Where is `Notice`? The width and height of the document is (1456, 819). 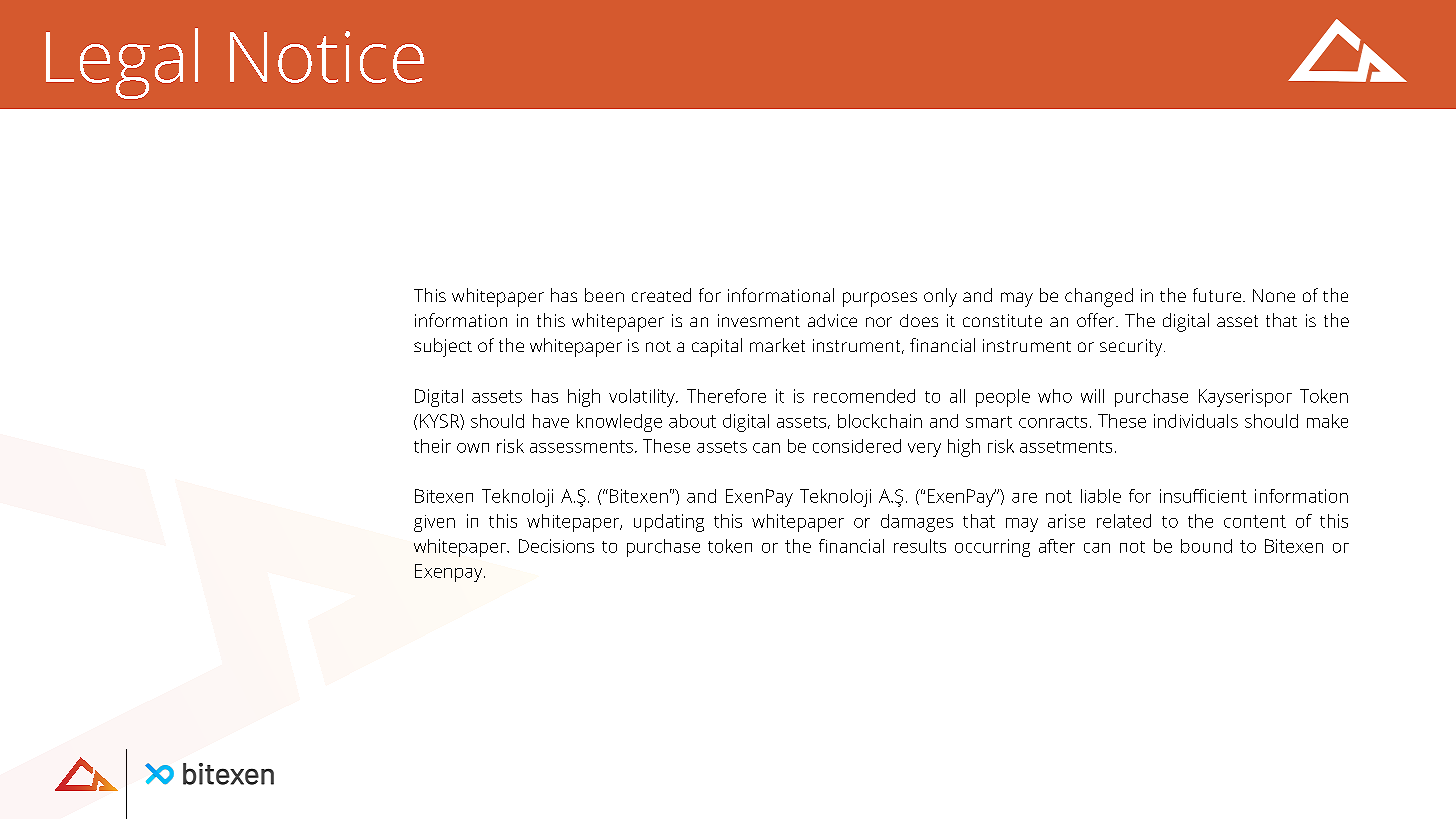
Notice is located at coordinates (327, 57).
